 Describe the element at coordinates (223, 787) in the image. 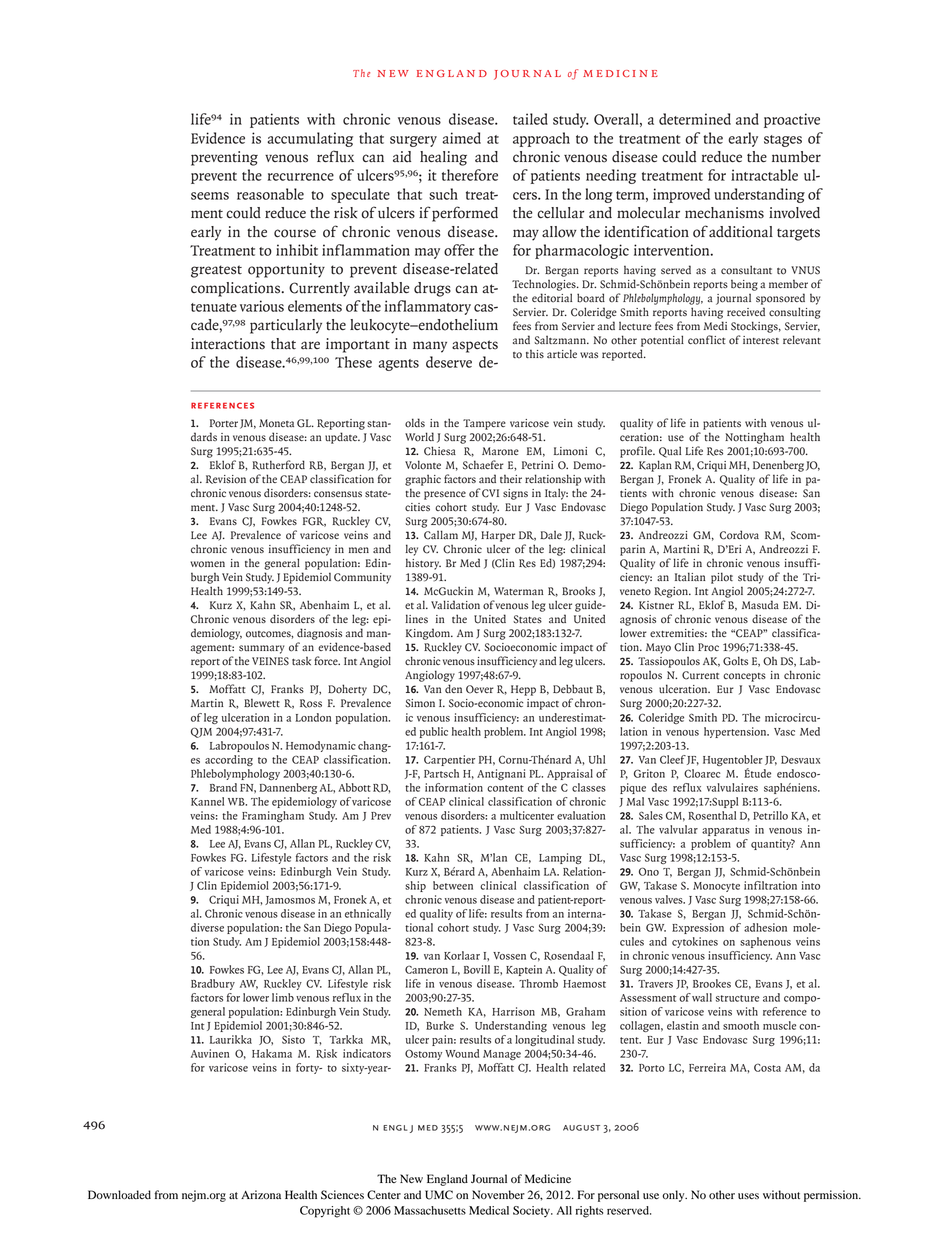

I see `Brand` at that location.
